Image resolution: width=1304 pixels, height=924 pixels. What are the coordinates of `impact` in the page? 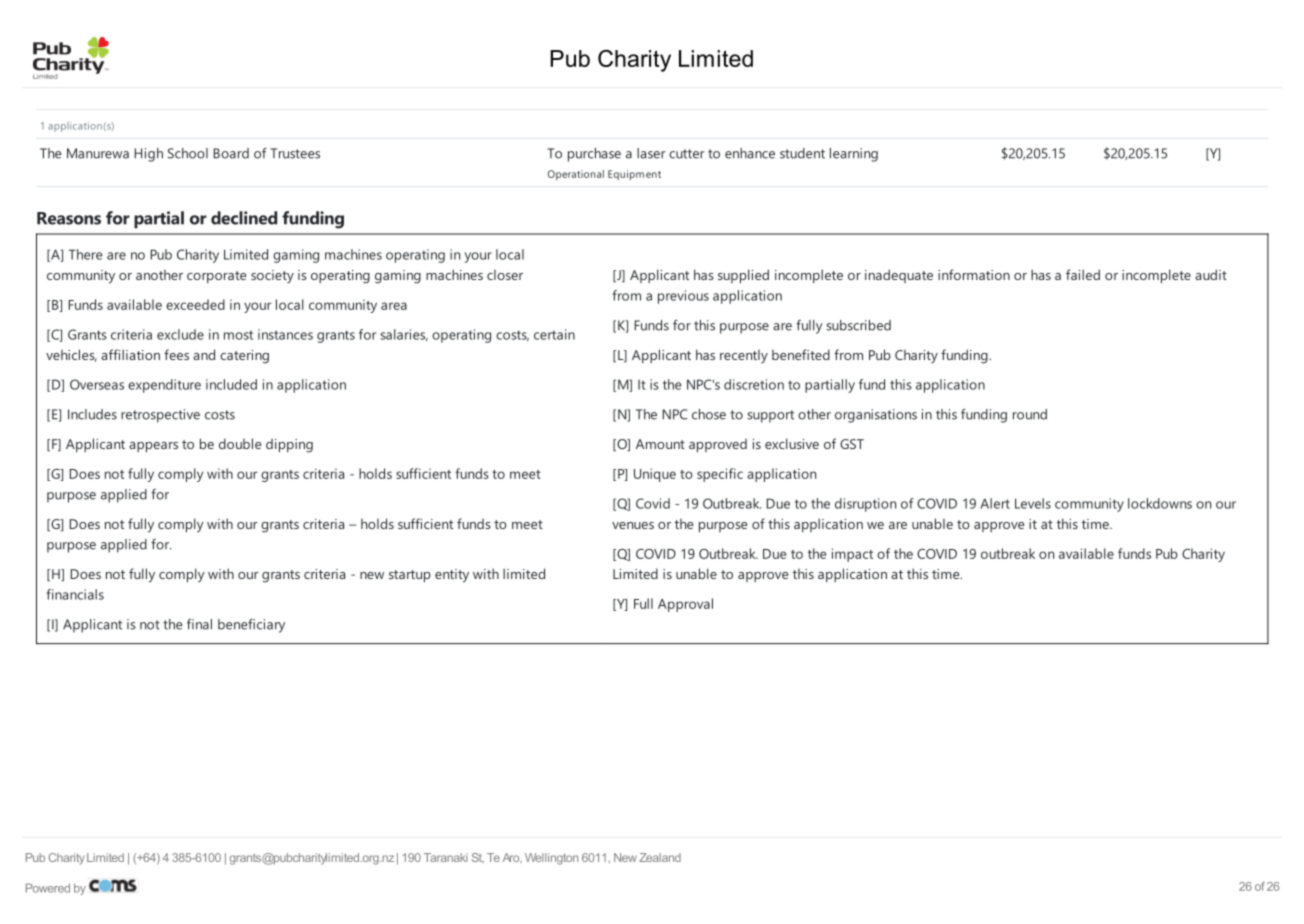 It's located at (852, 555).
